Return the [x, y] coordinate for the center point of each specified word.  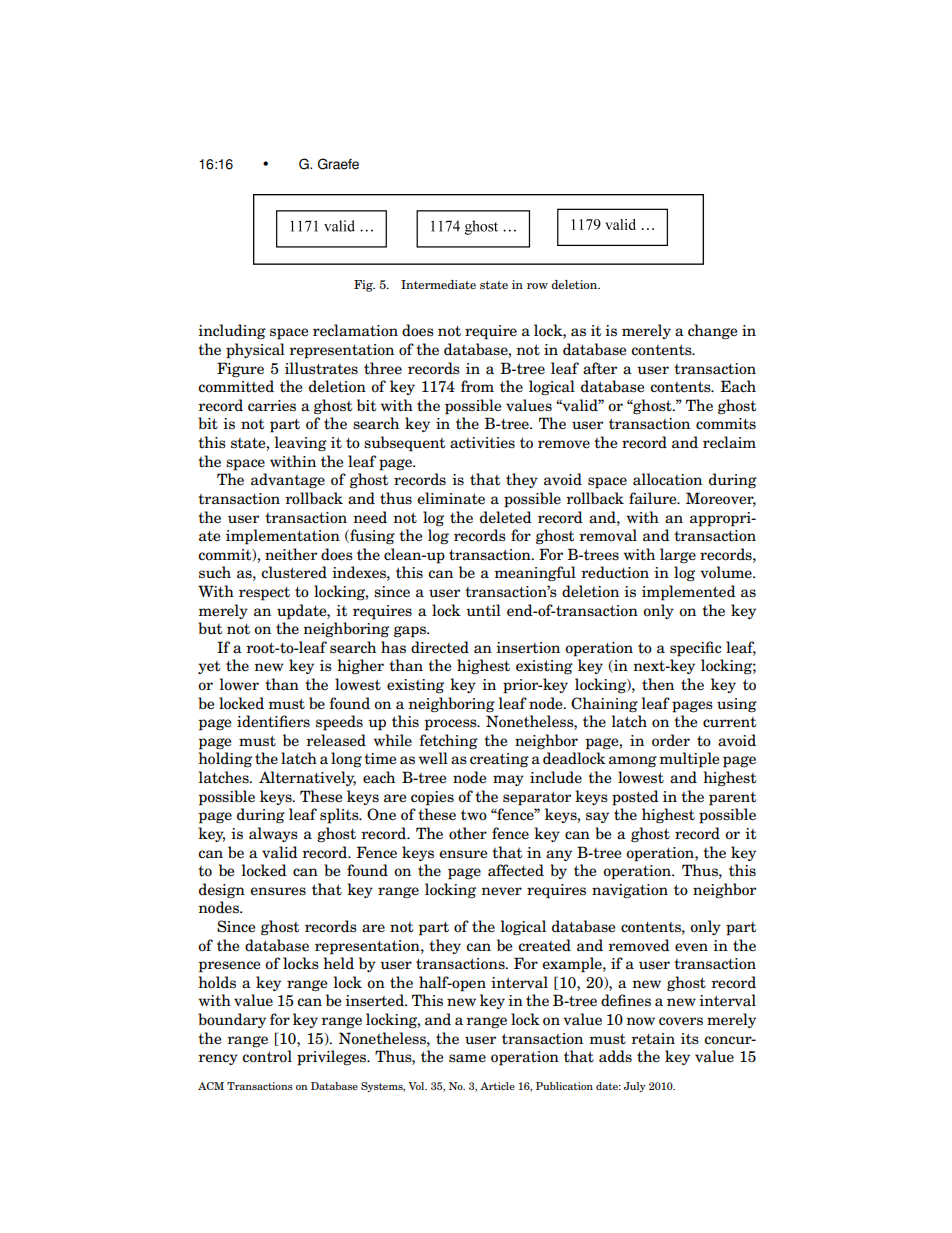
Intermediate [438, 284]
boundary [232, 1020]
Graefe [338, 164]
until [483, 610]
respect [264, 593]
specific [695, 649]
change [712, 332]
